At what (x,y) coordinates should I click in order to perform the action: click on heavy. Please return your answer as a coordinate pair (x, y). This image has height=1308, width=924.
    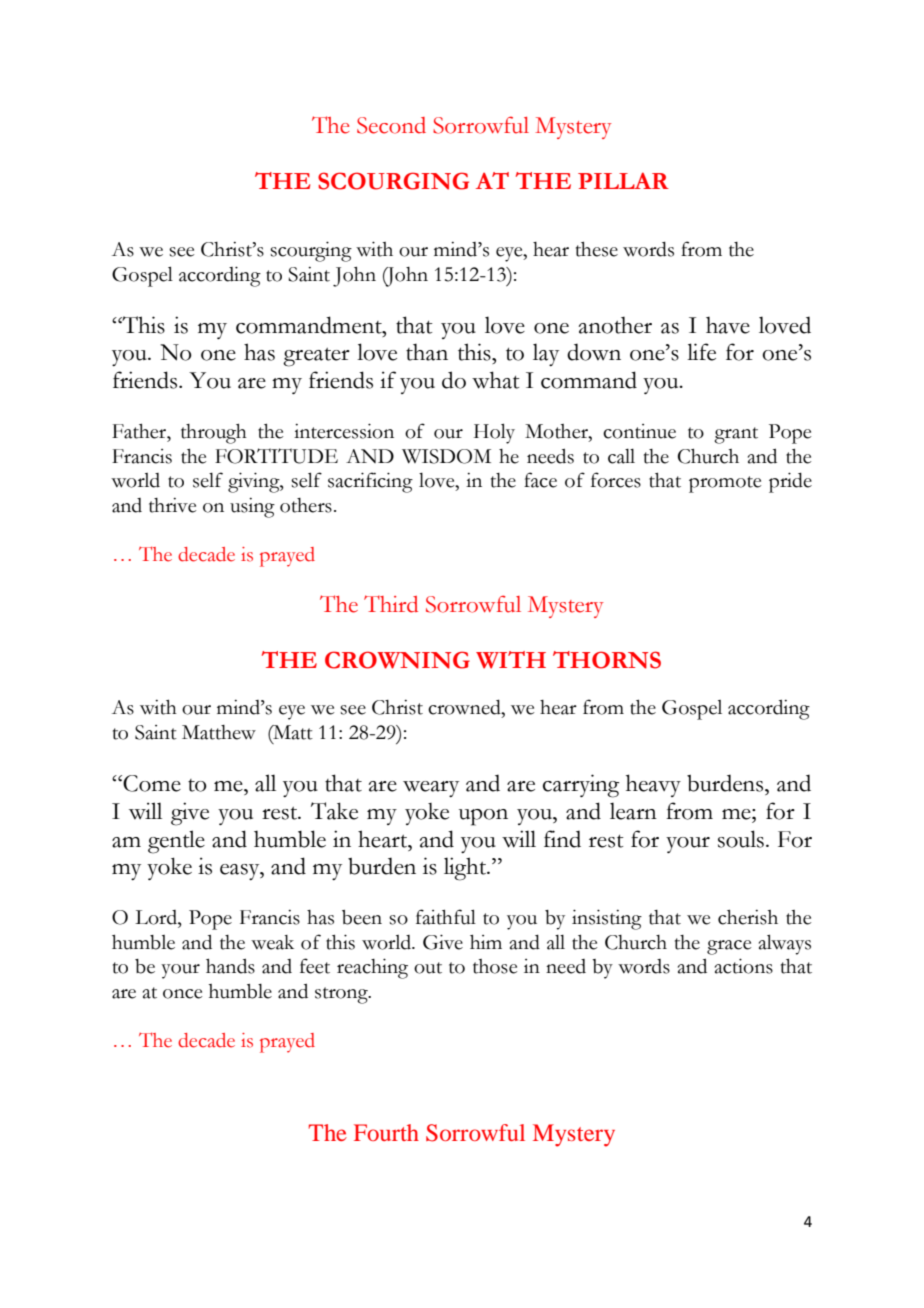
    Looking at the image, I should click on (653, 785).
